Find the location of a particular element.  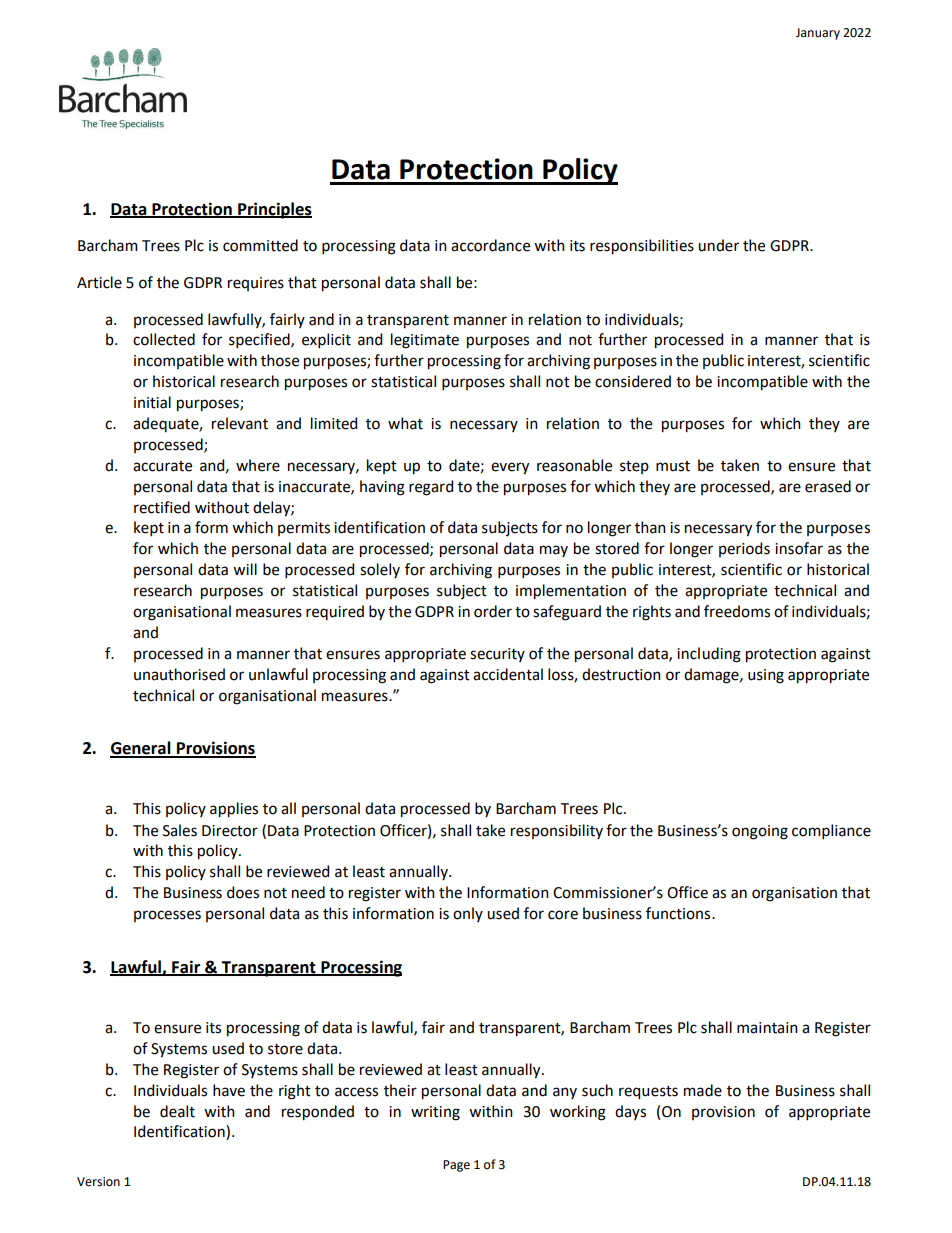

dealt is located at coordinates (177, 1111).
